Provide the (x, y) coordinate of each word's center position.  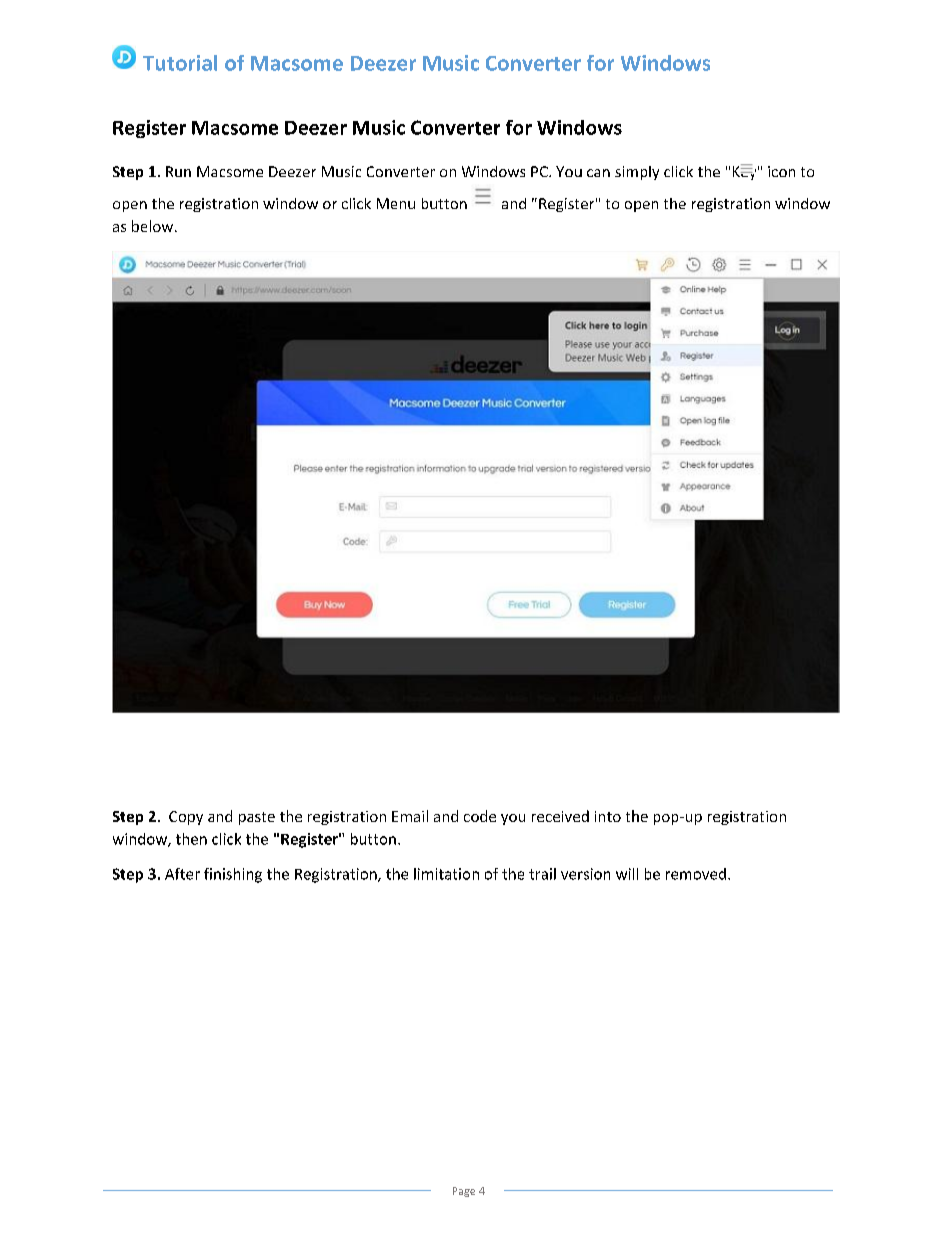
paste (257, 818)
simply (637, 173)
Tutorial (180, 63)
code (480, 816)
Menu (396, 203)
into (608, 816)
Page (464, 1192)
